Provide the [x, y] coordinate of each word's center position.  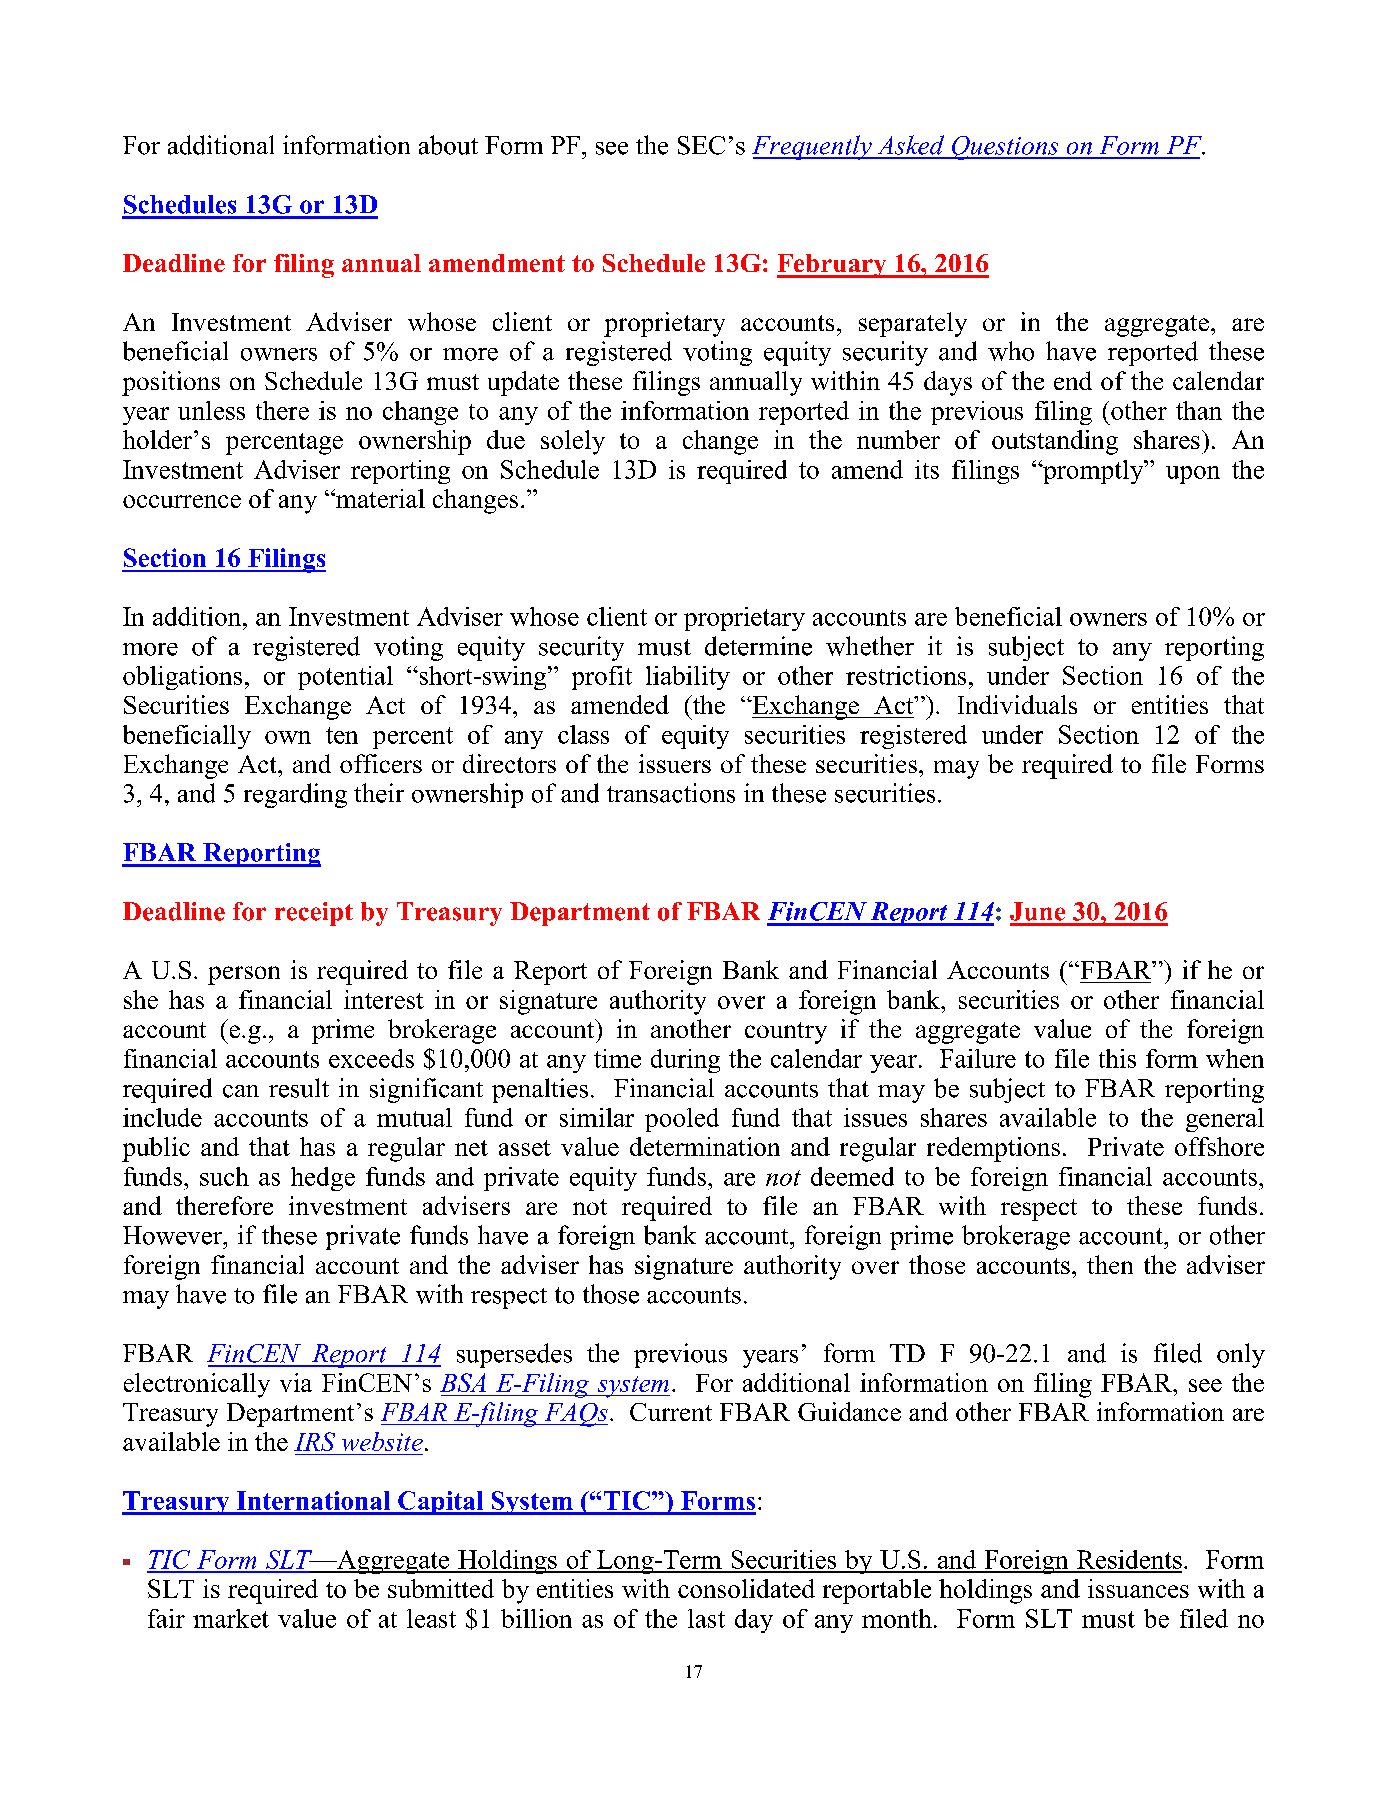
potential [345, 678]
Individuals [1017, 704]
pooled [682, 1120]
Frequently [813, 147]
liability [688, 678]
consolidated [746, 1588]
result [299, 1088]
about [448, 145]
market [231, 1618]
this [1117, 1058]
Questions [1005, 148]
